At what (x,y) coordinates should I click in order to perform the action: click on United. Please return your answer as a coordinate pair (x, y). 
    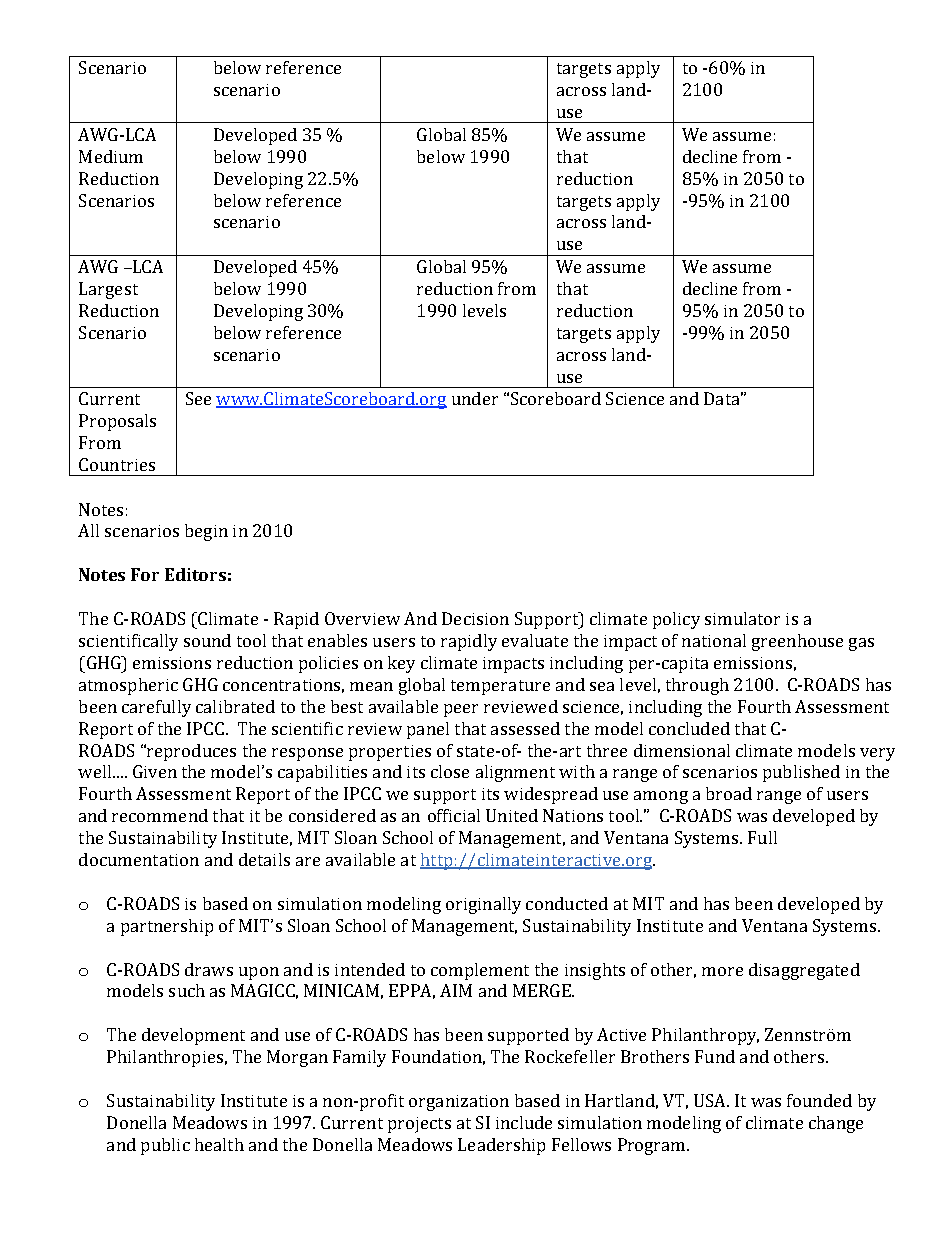
    Looking at the image, I should click on (512, 815).
